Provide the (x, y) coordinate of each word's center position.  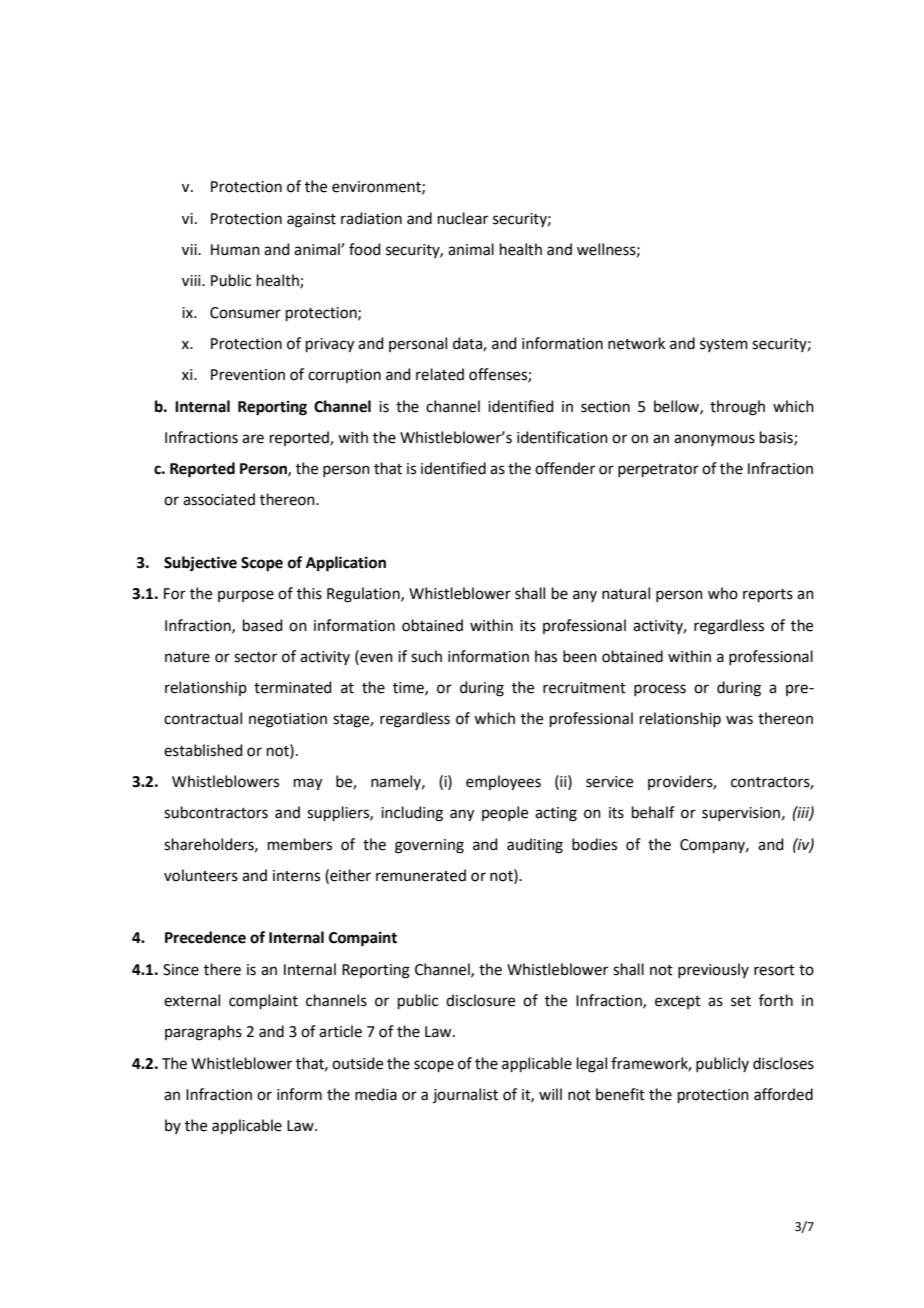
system (724, 345)
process (660, 690)
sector (255, 657)
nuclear (463, 218)
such (426, 656)
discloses (783, 1063)
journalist (465, 1095)
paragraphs (203, 1033)
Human (235, 250)
